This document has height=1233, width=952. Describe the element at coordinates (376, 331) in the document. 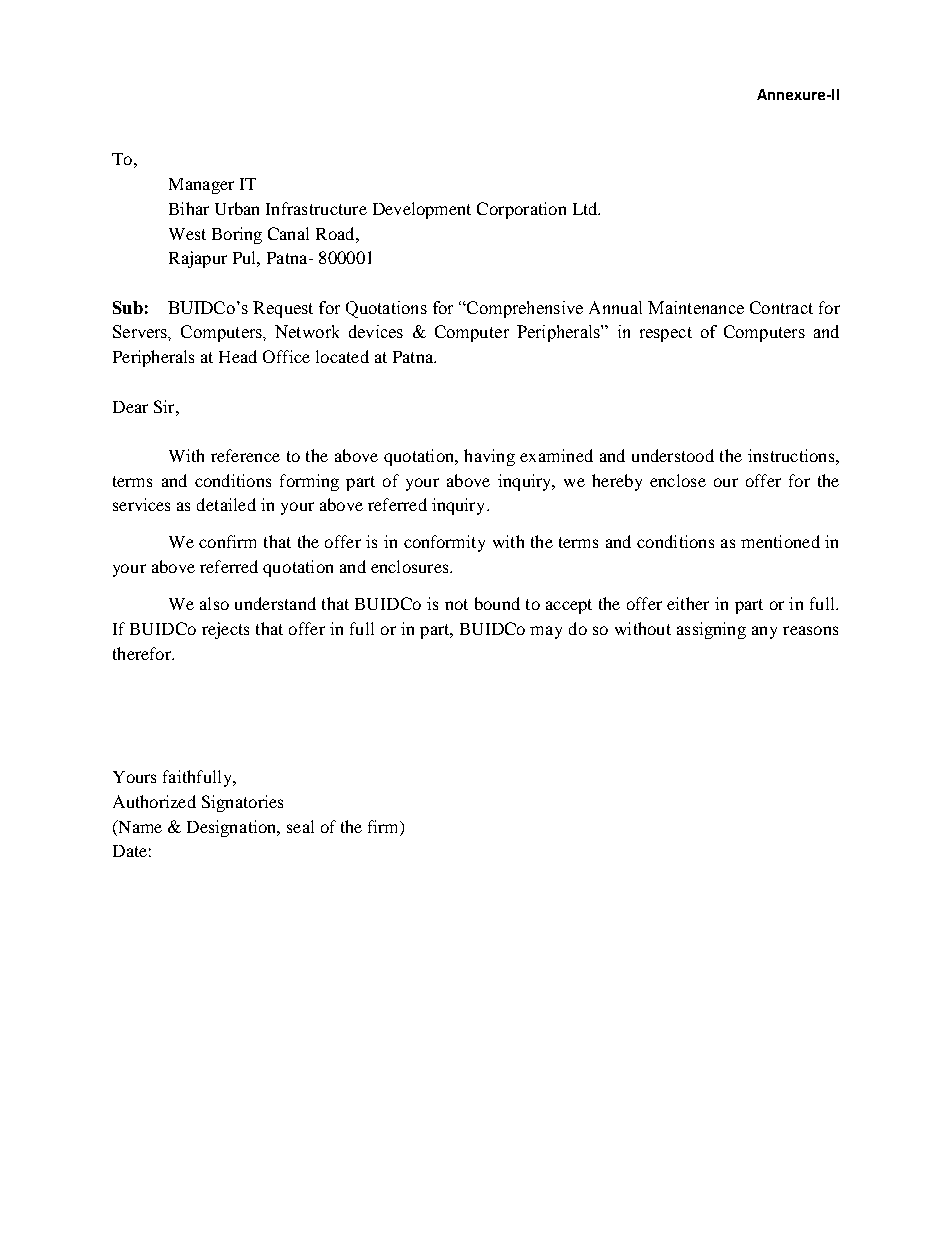

I see `devices` at that location.
